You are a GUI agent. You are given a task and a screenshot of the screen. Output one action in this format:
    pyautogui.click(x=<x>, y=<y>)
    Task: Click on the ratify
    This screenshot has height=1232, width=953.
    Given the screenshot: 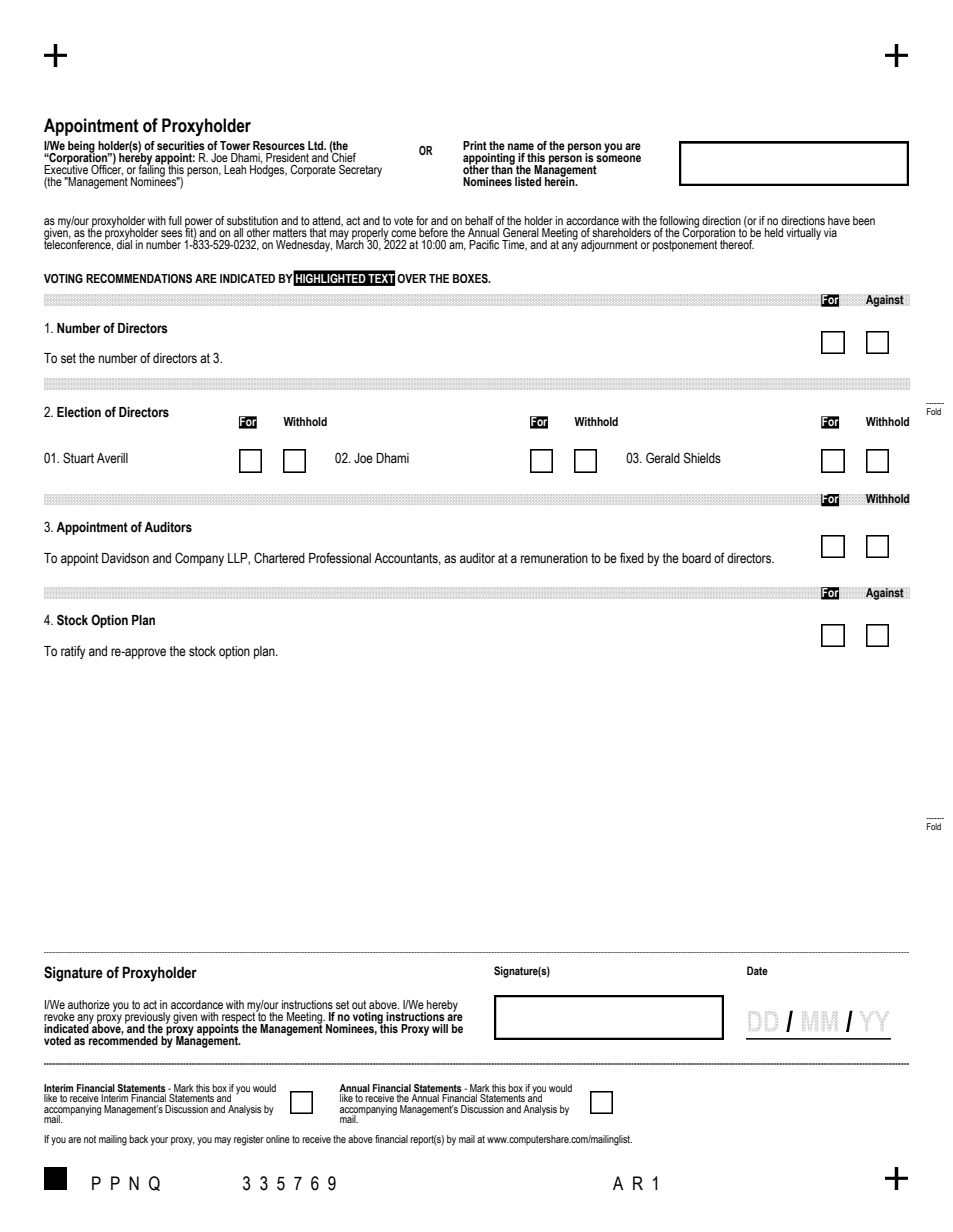 What is the action you would take?
    pyautogui.click(x=73, y=652)
